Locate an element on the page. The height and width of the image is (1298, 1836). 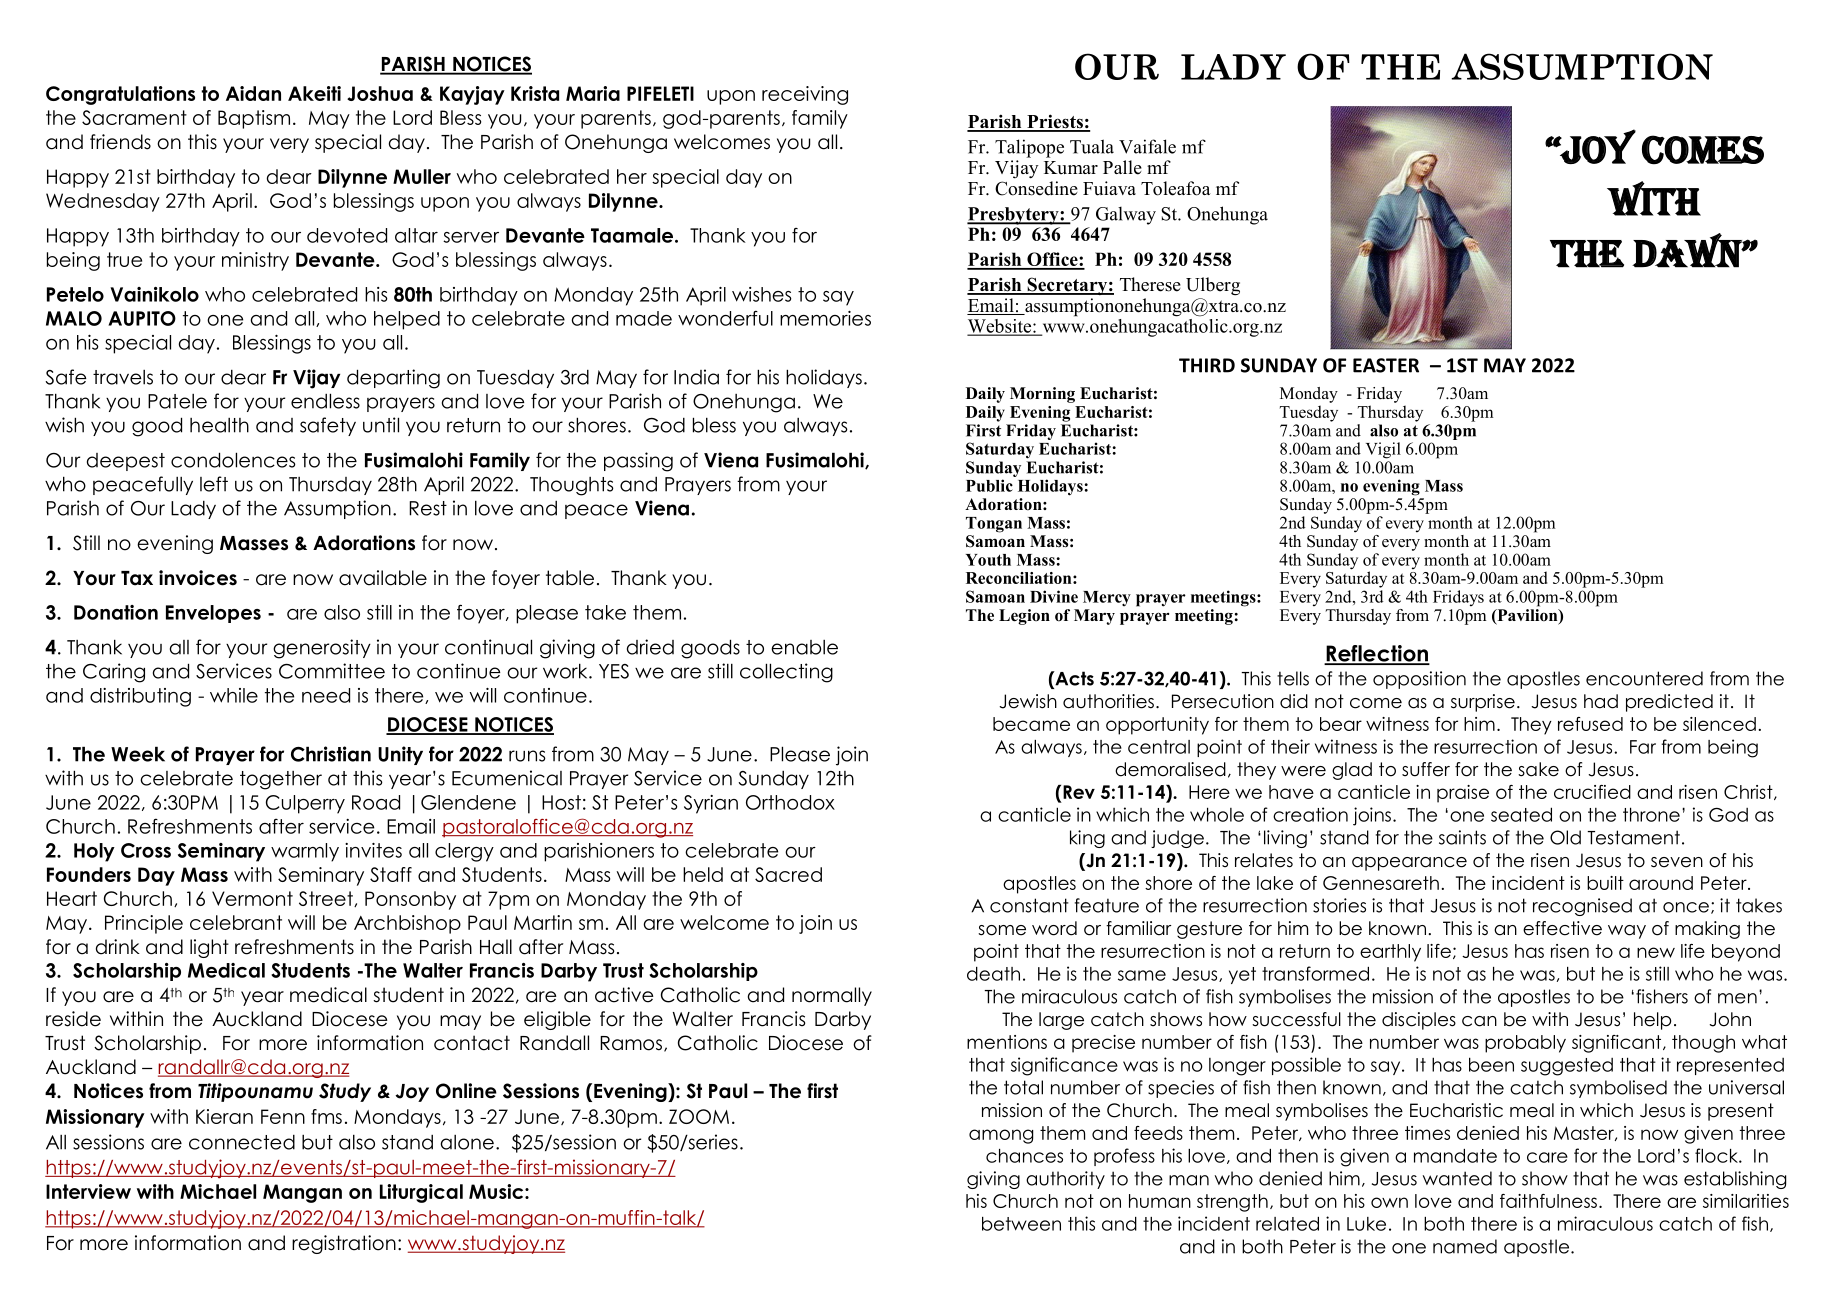
between is located at coordinates (1021, 1224).
